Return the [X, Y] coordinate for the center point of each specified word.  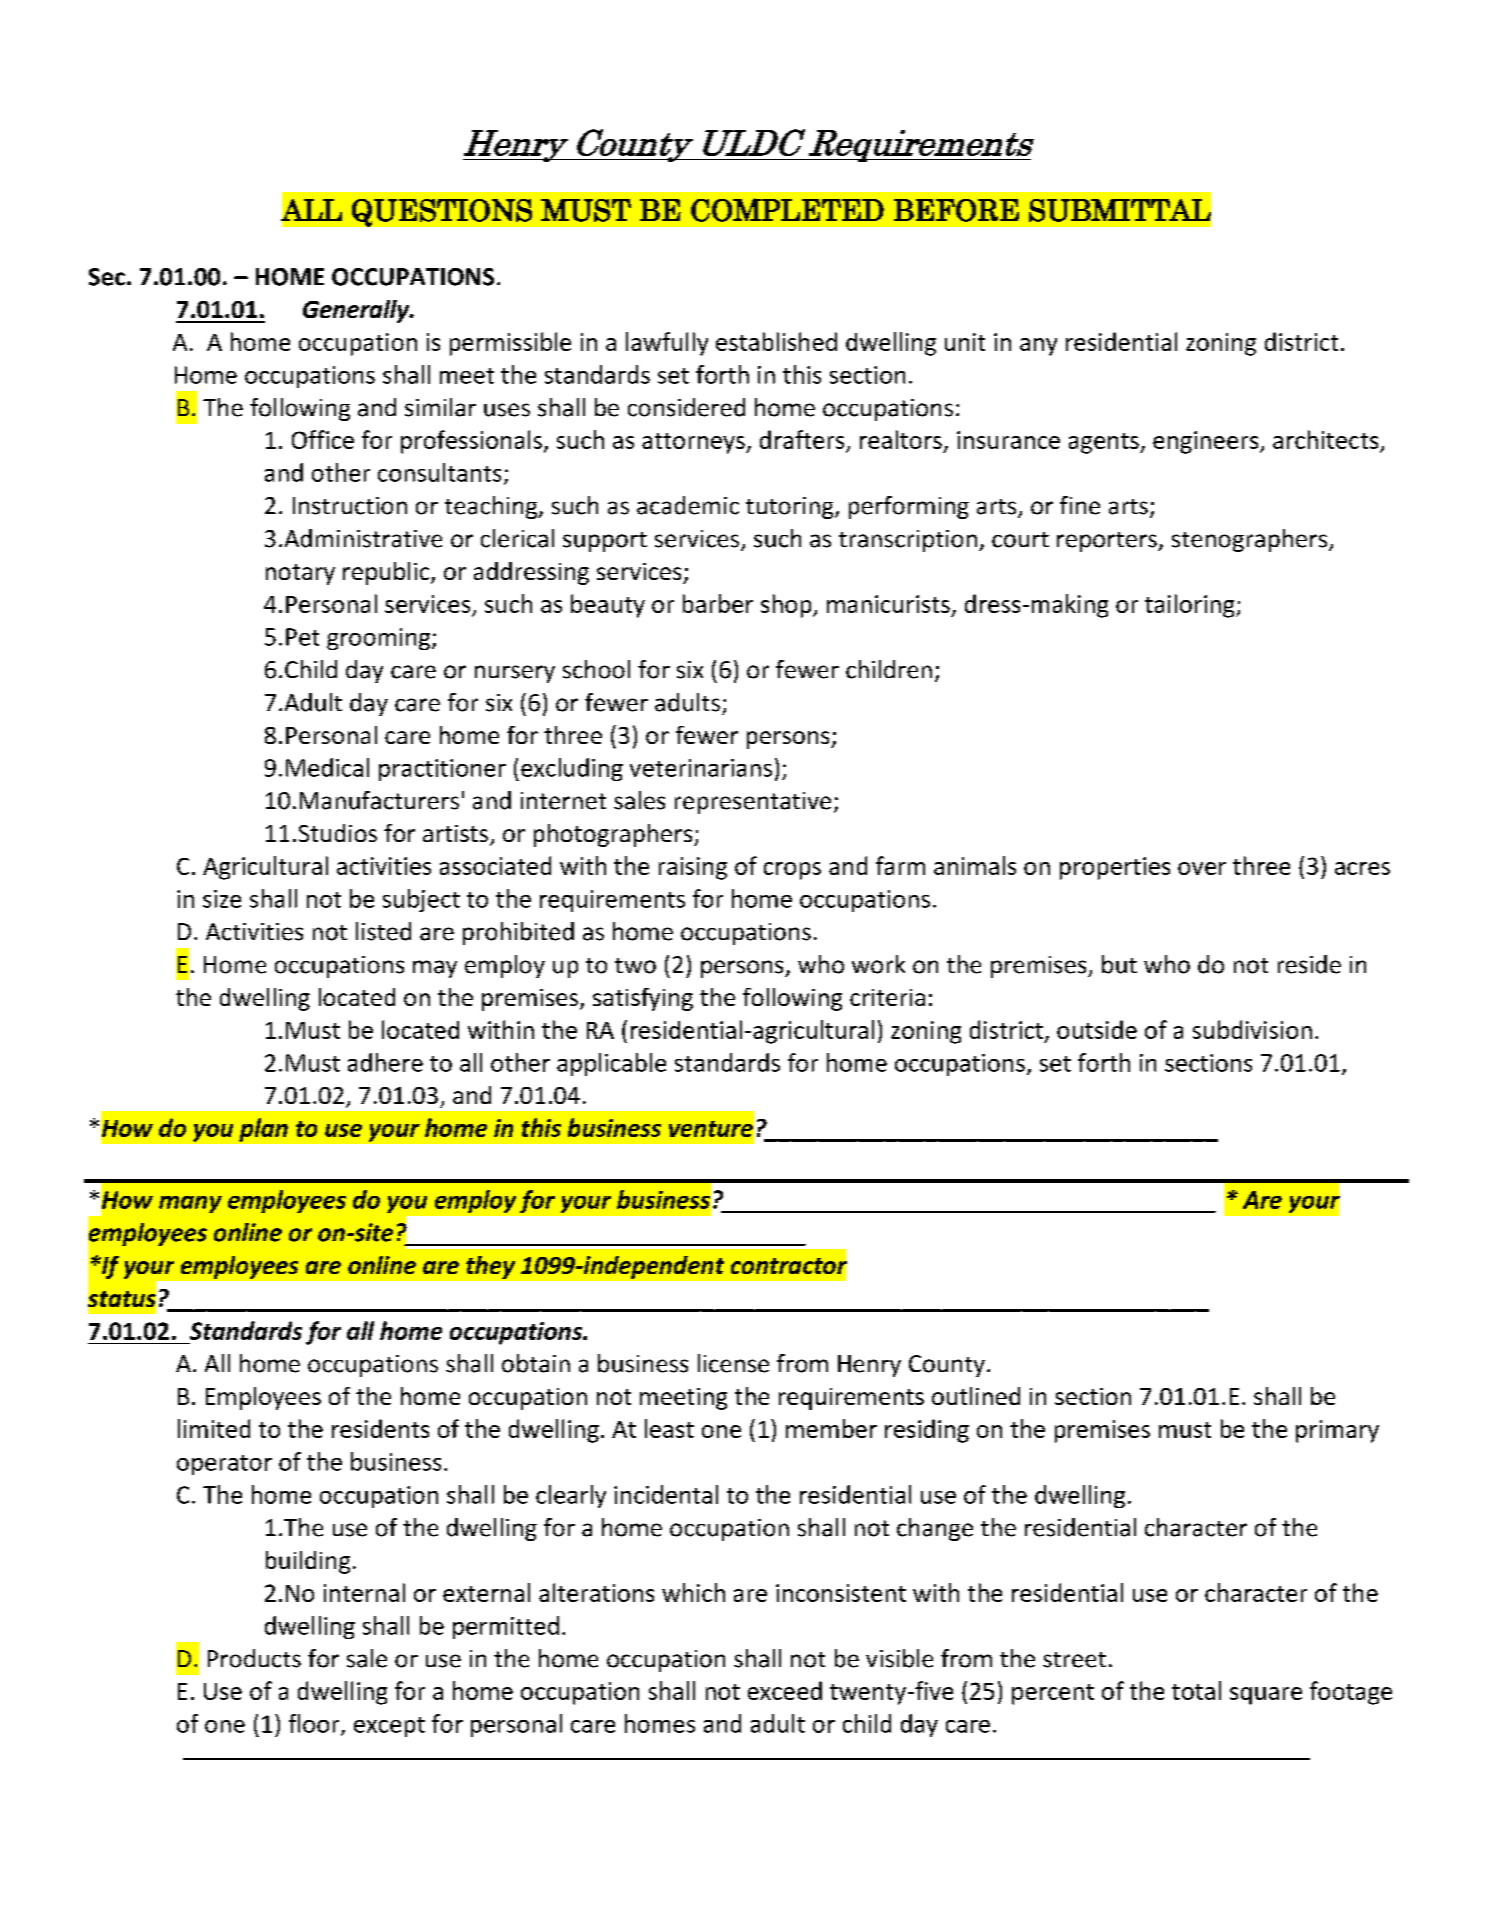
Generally [357, 311]
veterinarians [701, 768]
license [733, 1363]
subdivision [1252, 1029]
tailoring [1191, 606]
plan [263, 1130]
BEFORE [956, 210]
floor [315, 1724]
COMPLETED [787, 210]
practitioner [442, 770]
